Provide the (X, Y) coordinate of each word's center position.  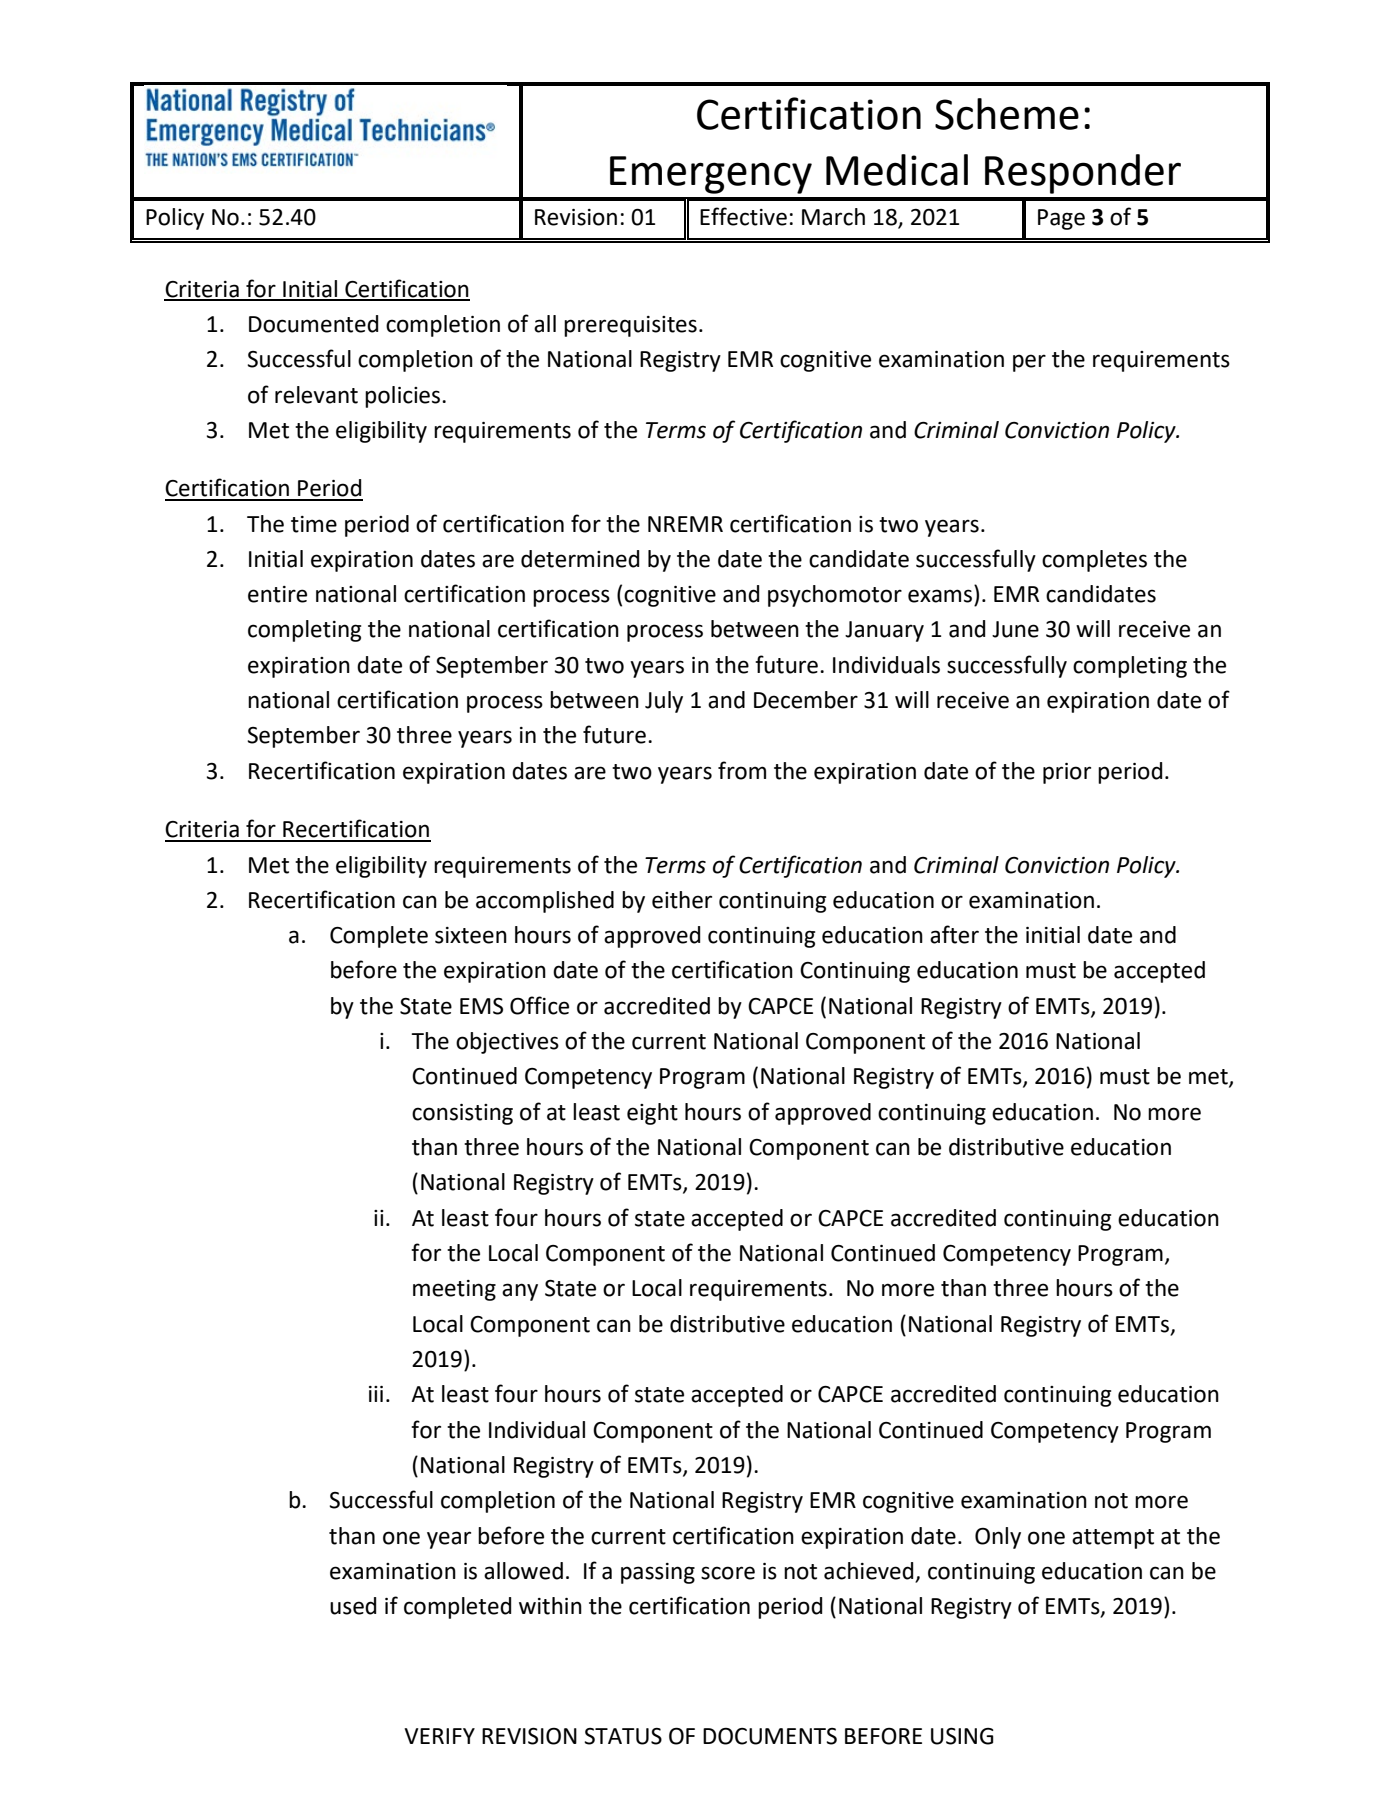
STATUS (623, 1736)
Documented (313, 324)
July (664, 702)
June (1015, 629)
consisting (462, 1114)
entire (277, 594)
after (954, 934)
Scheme (1007, 114)
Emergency (711, 175)
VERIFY (439, 1736)
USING (962, 1736)
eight (652, 1114)
